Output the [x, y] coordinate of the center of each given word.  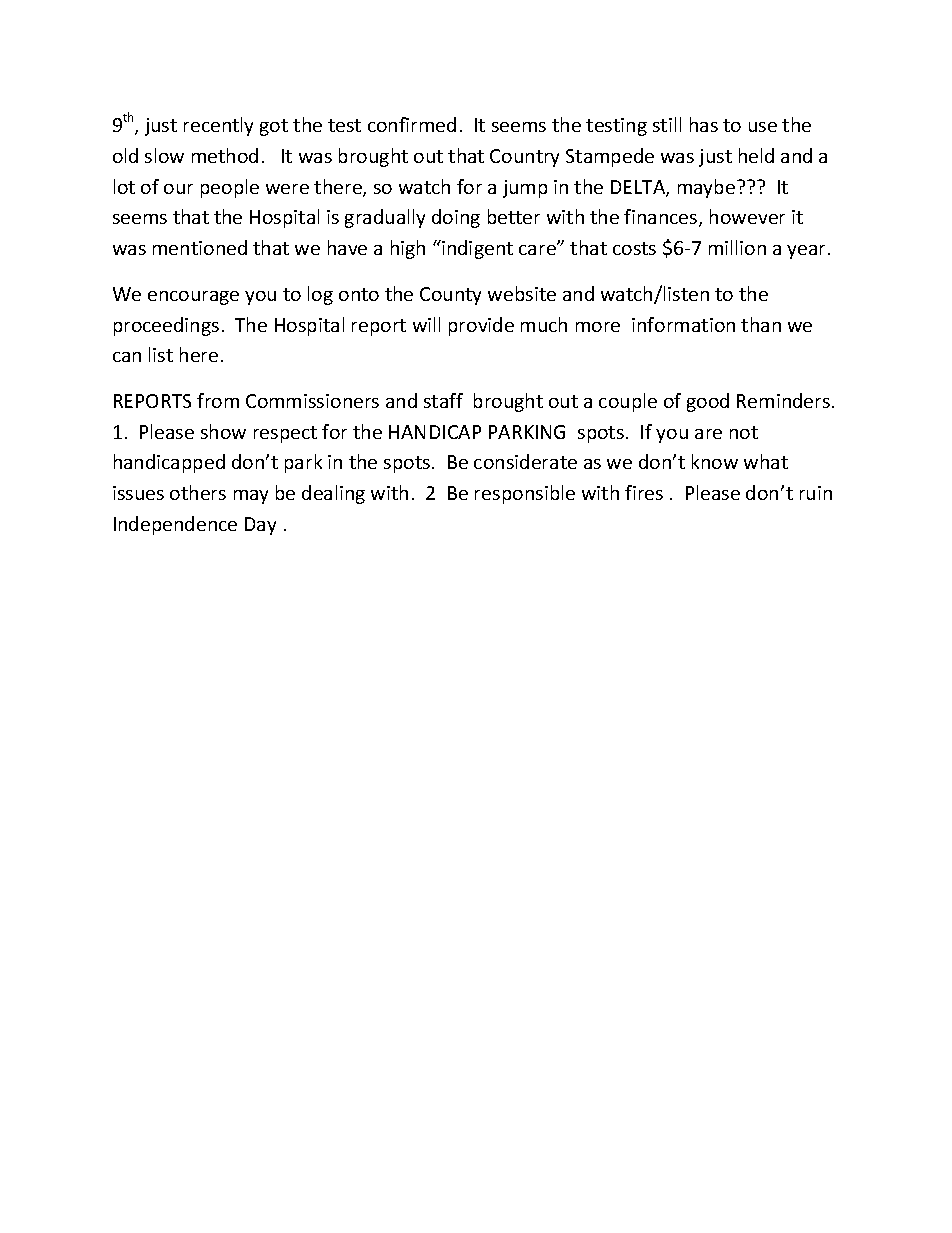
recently [218, 126]
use [763, 127]
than [761, 324]
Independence [175, 525]
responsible [525, 494]
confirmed [412, 124]
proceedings [166, 326]
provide [481, 326]
